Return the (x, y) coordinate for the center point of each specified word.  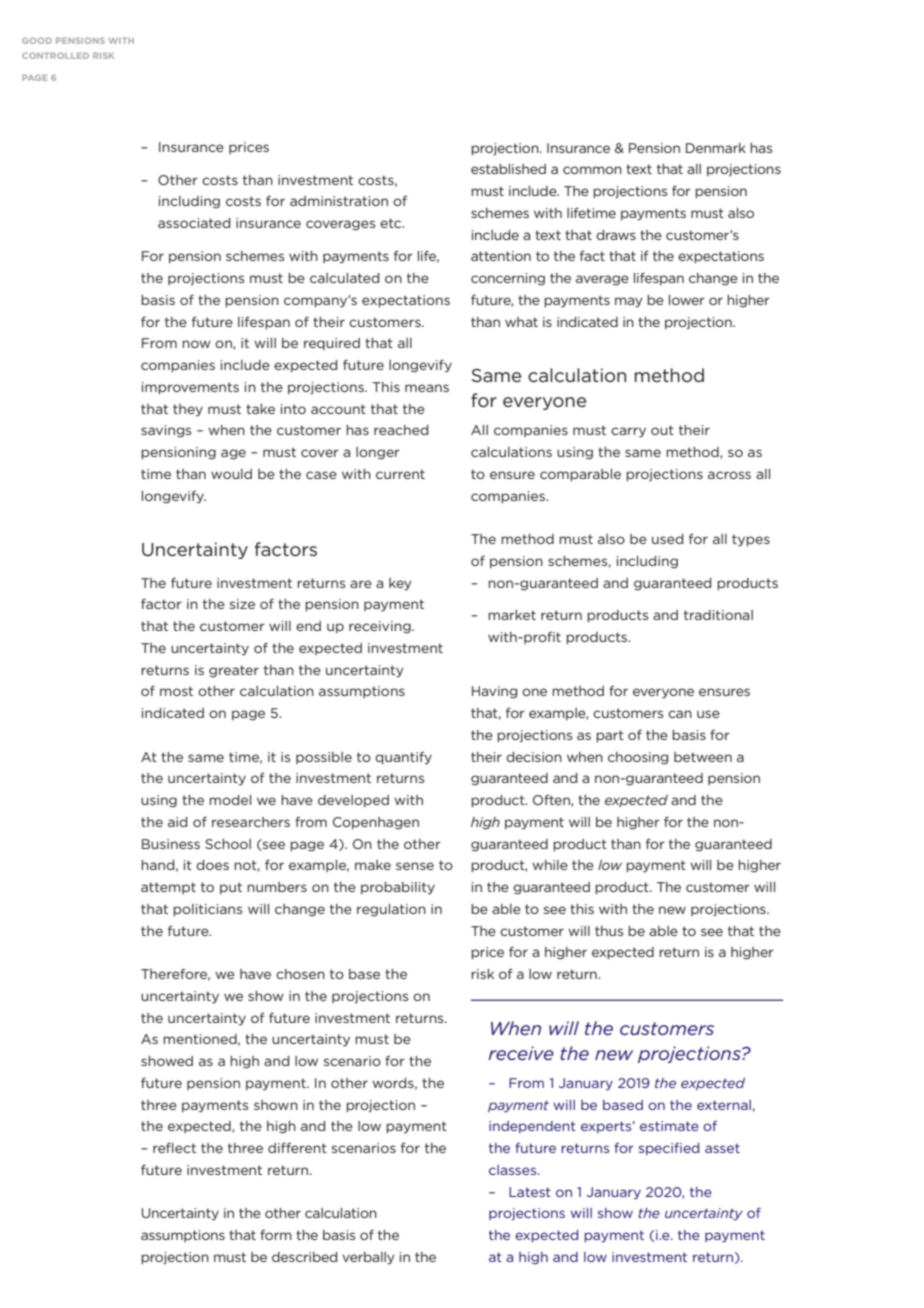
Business (171, 844)
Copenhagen (376, 823)
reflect (174, 1147)
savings (166, 431)
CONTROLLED (55, 55)
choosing (638, 758)
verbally (368, 1258)
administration (339, 201)
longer (378, 453)
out (662, 430)
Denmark (716, 148)
